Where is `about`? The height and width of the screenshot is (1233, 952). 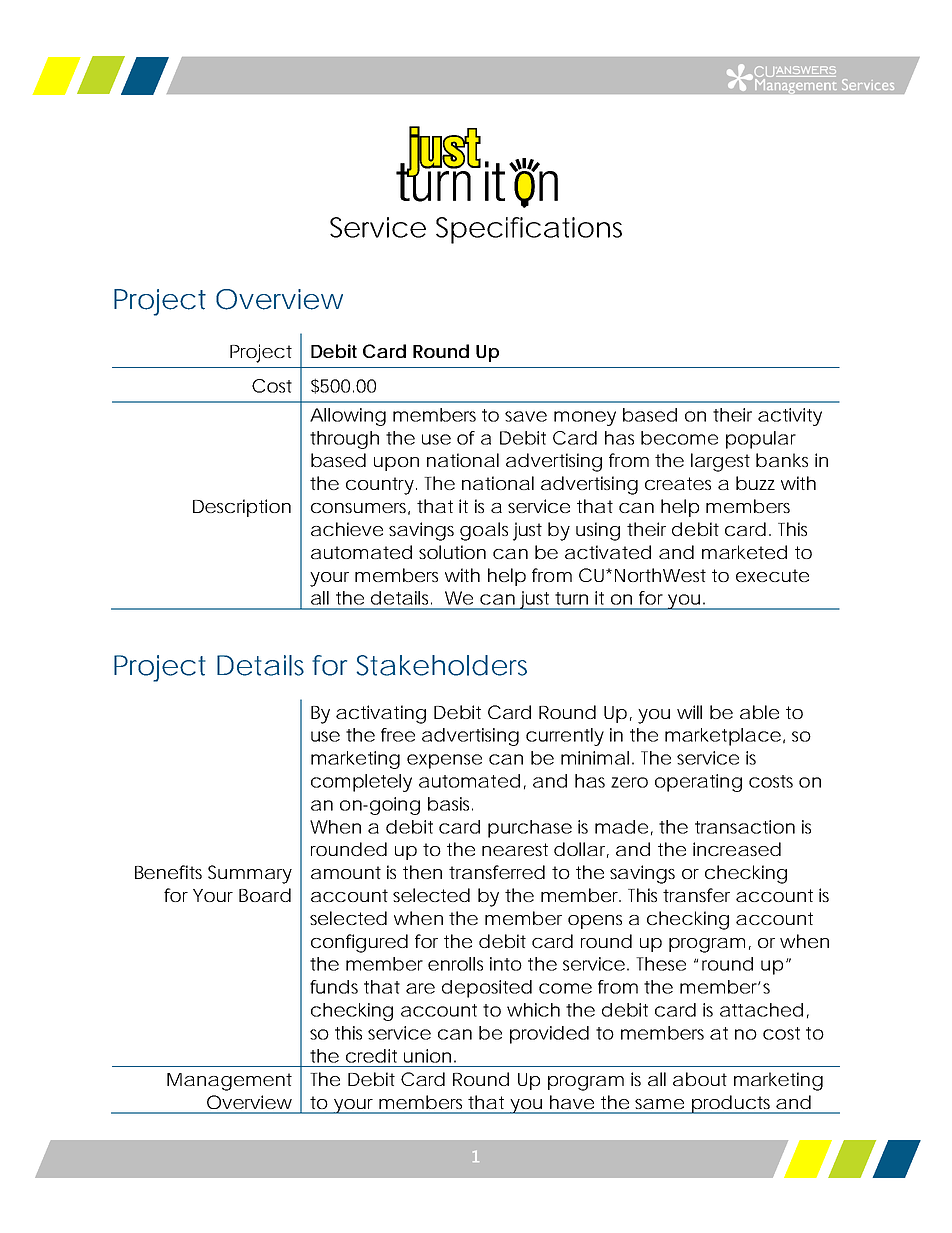 about is located at coordinates (700, 1079).
